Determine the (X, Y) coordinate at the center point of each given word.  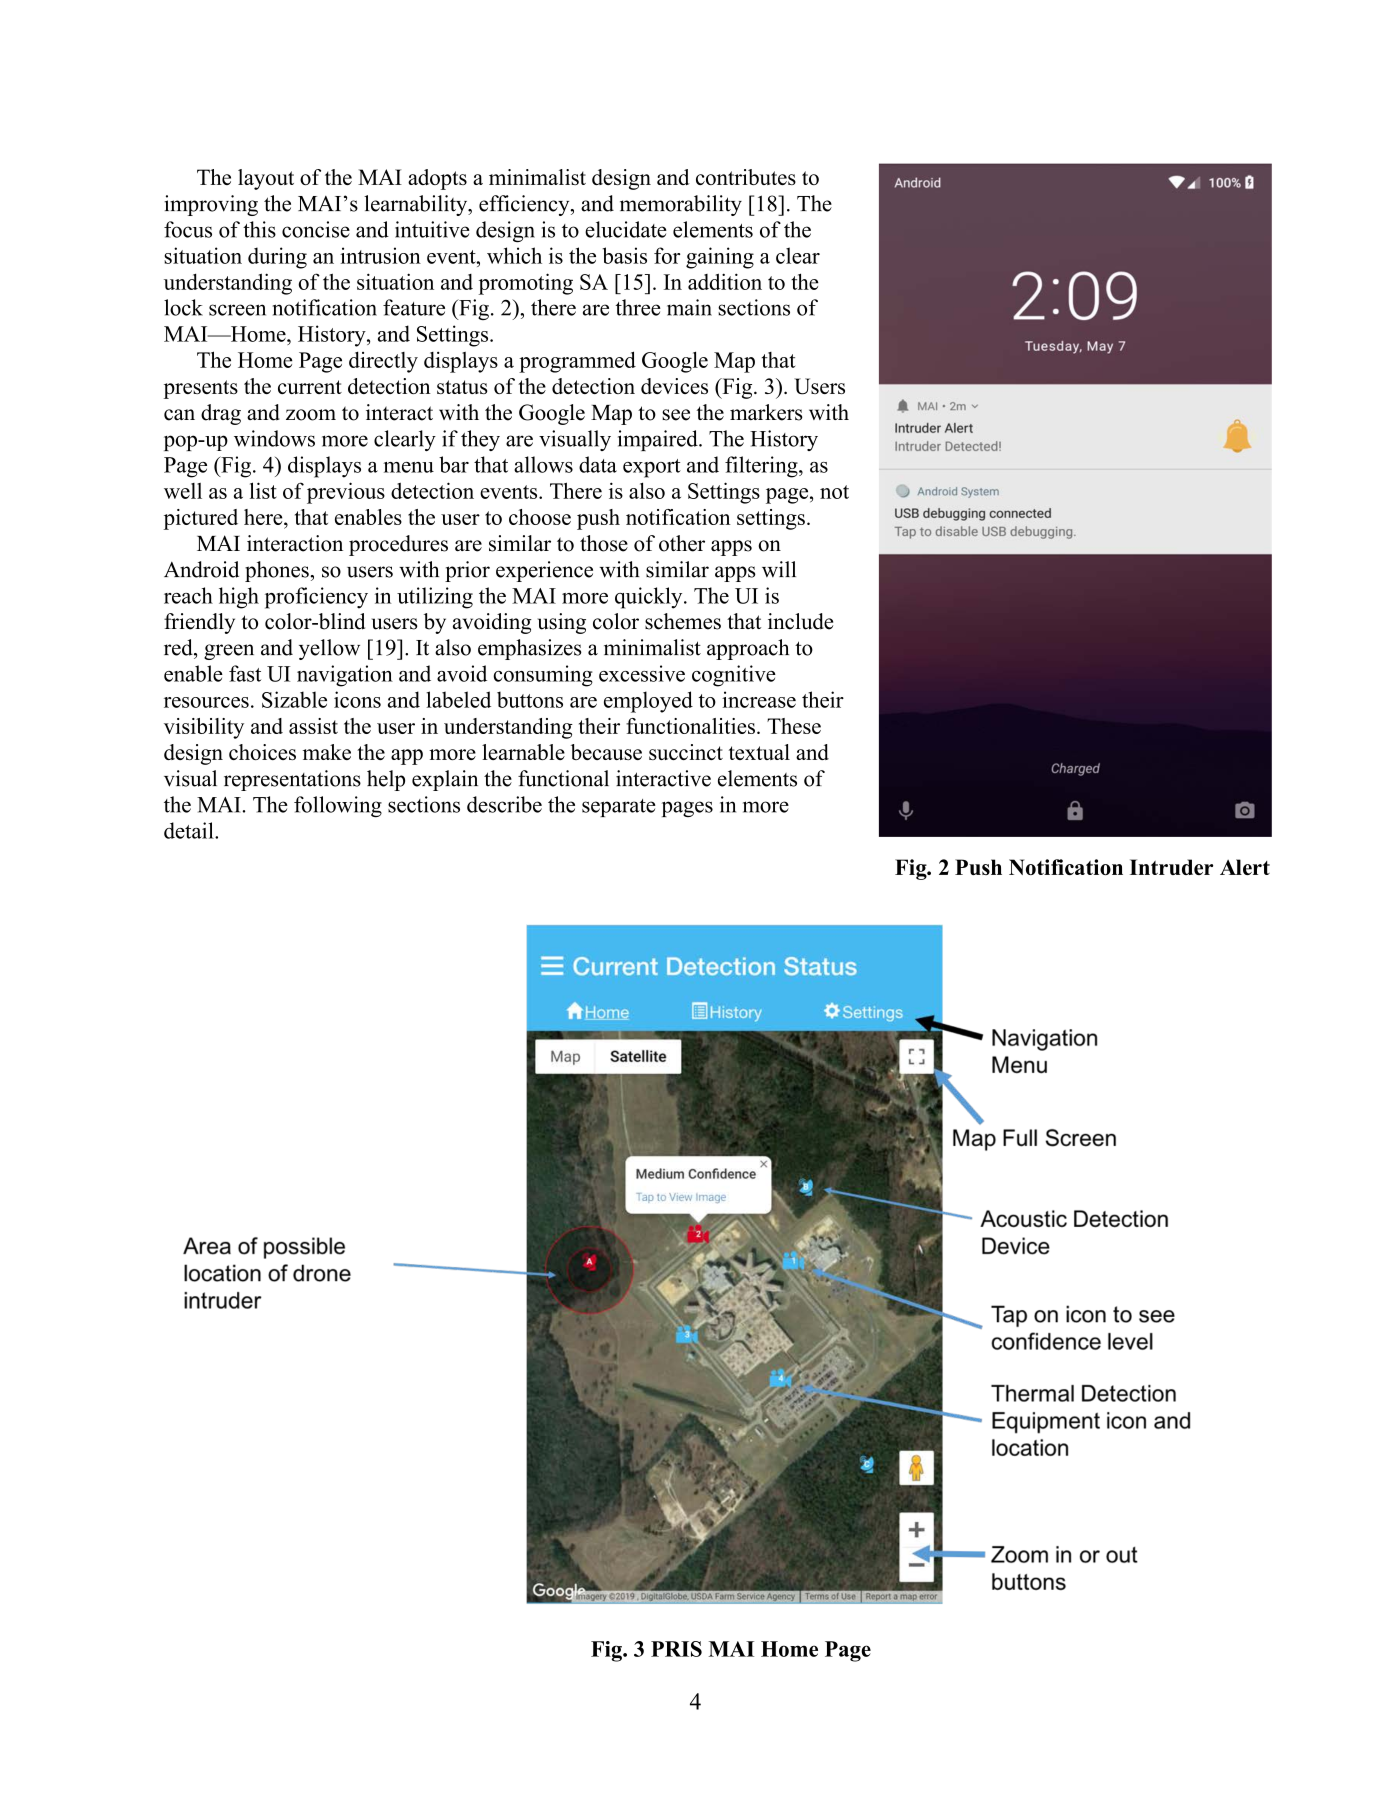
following (338, 806)
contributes (746, 177)
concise (316, 229)
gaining (720, 258)
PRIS (676, 1649)
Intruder (1171, 867)
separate (619, 808)
